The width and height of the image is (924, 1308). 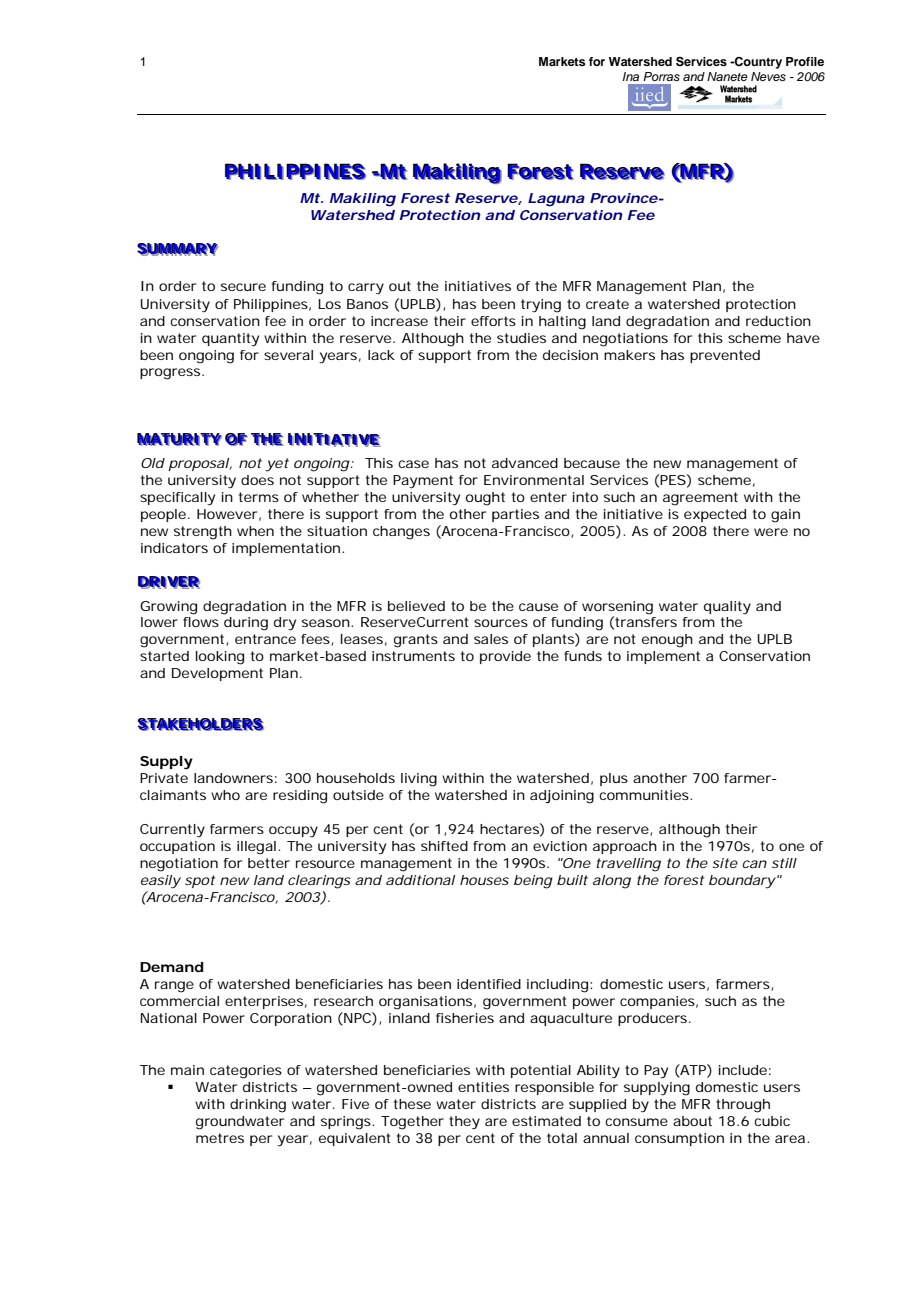 I want to click on sources, so click(x=501, y=623).
